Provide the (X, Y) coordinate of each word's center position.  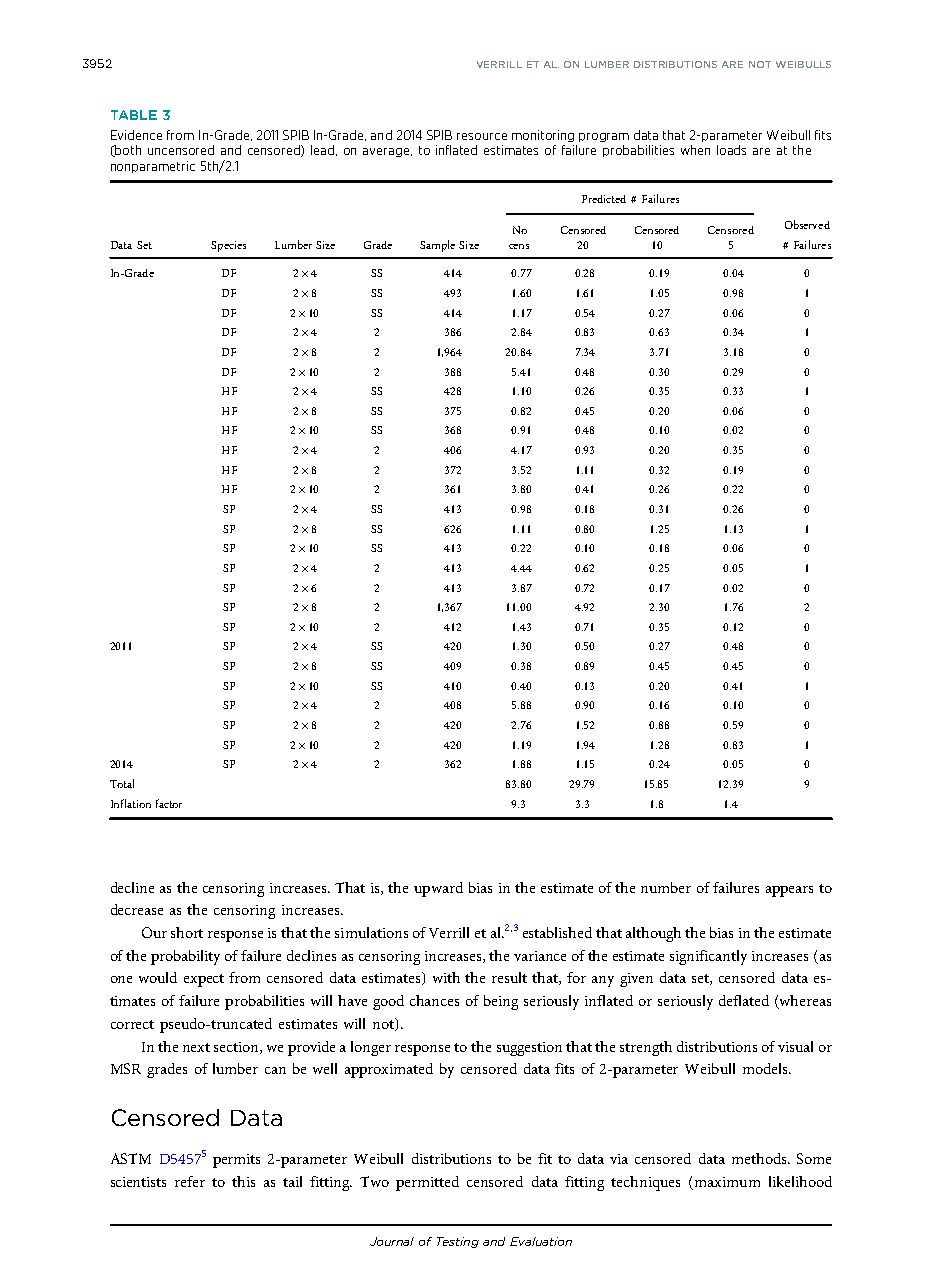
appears (789, 891)
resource (482, 136)
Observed (807, 224)
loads (731, 150)
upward (438, 889)
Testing (458, 1242)
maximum (727, 1182)
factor (169, 803)
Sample (437, 246)
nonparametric (153, 167)
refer (190, 1181)
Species (228, 246)
